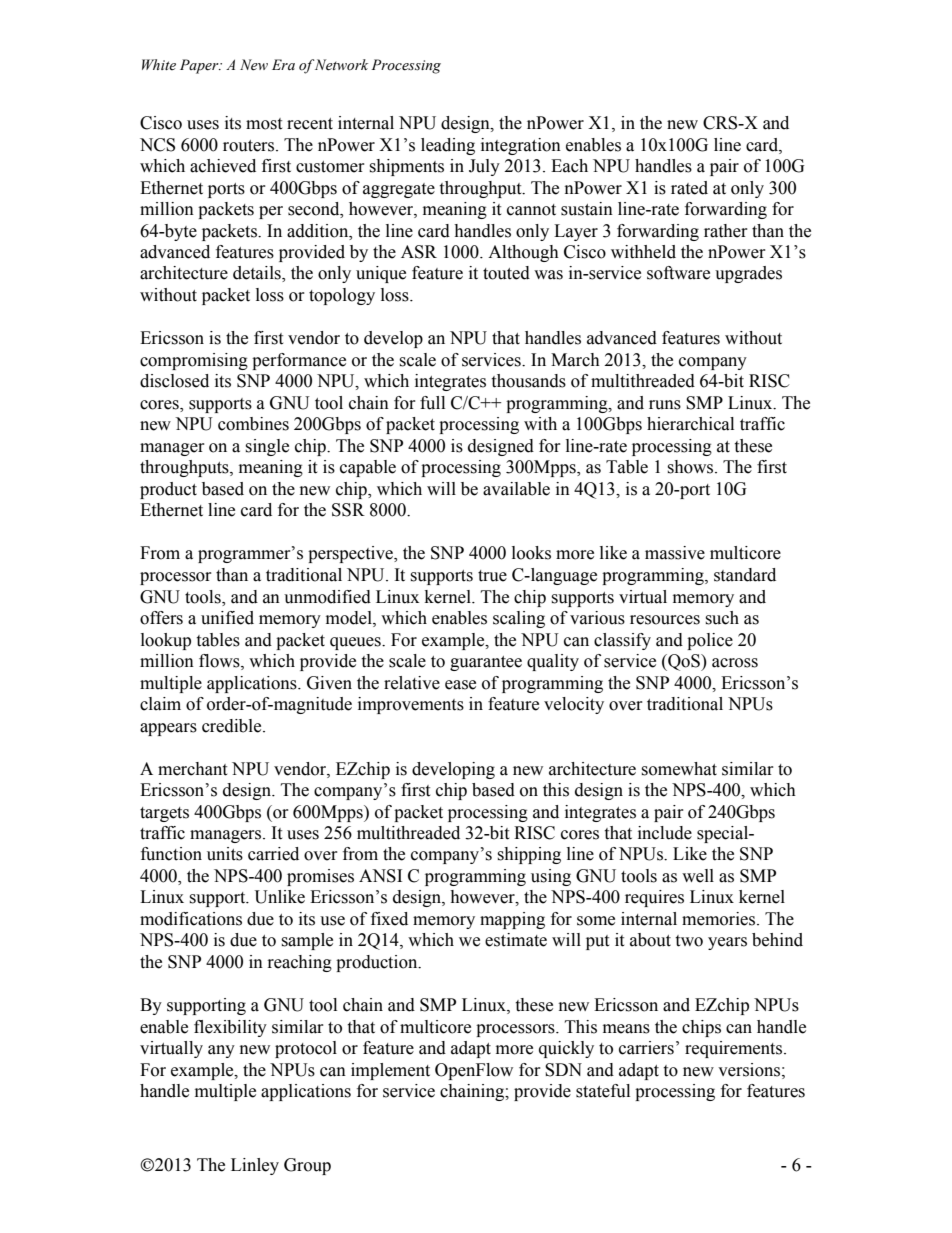  I want to click on true, so click(492, 576).
